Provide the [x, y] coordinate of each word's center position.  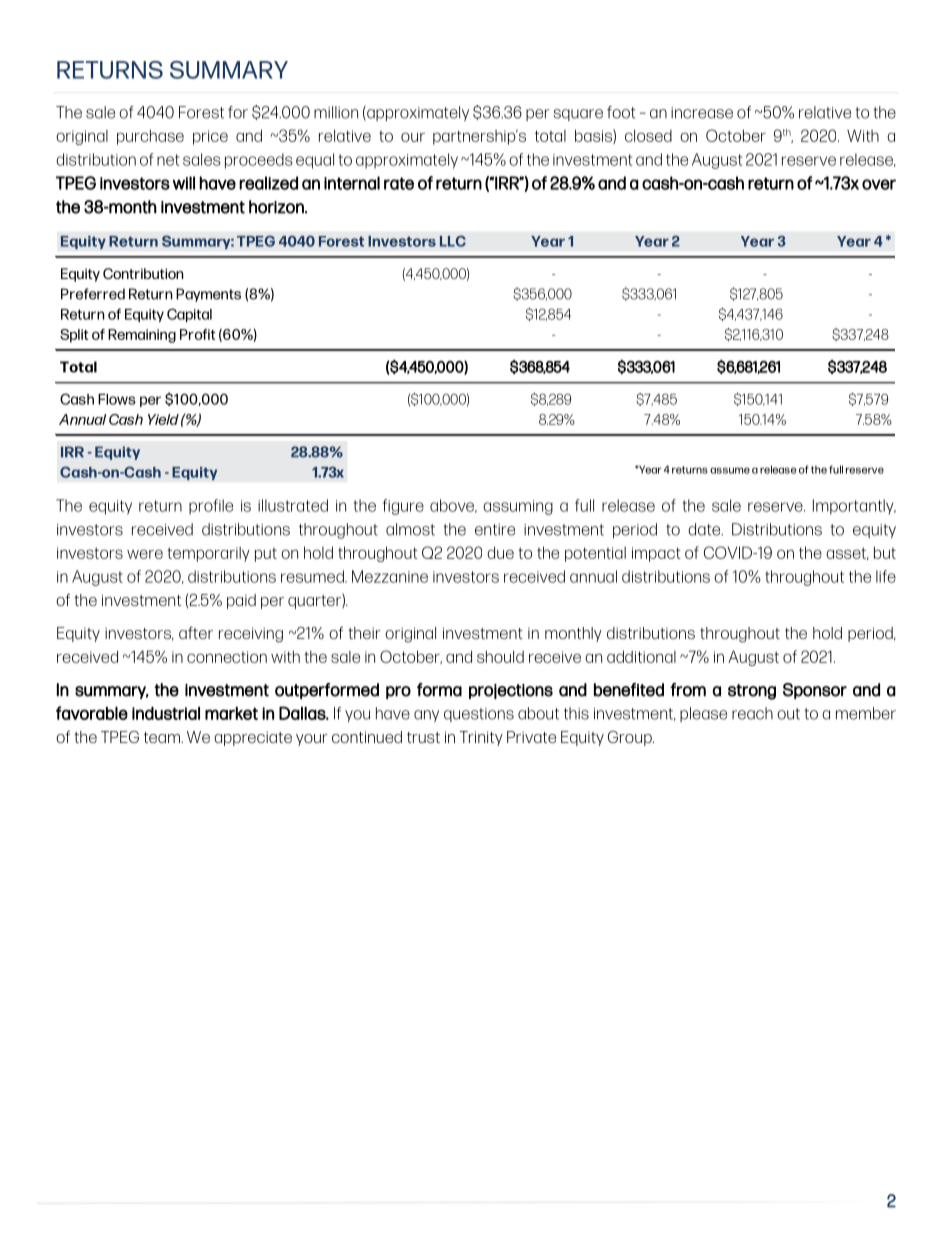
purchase [150, 137]
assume [730, 470]
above [453, 506]
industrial [166, 713]
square [578, 115]
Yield [163, 419]
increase [702, 113]
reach [752, 713]
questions [479, 715]
